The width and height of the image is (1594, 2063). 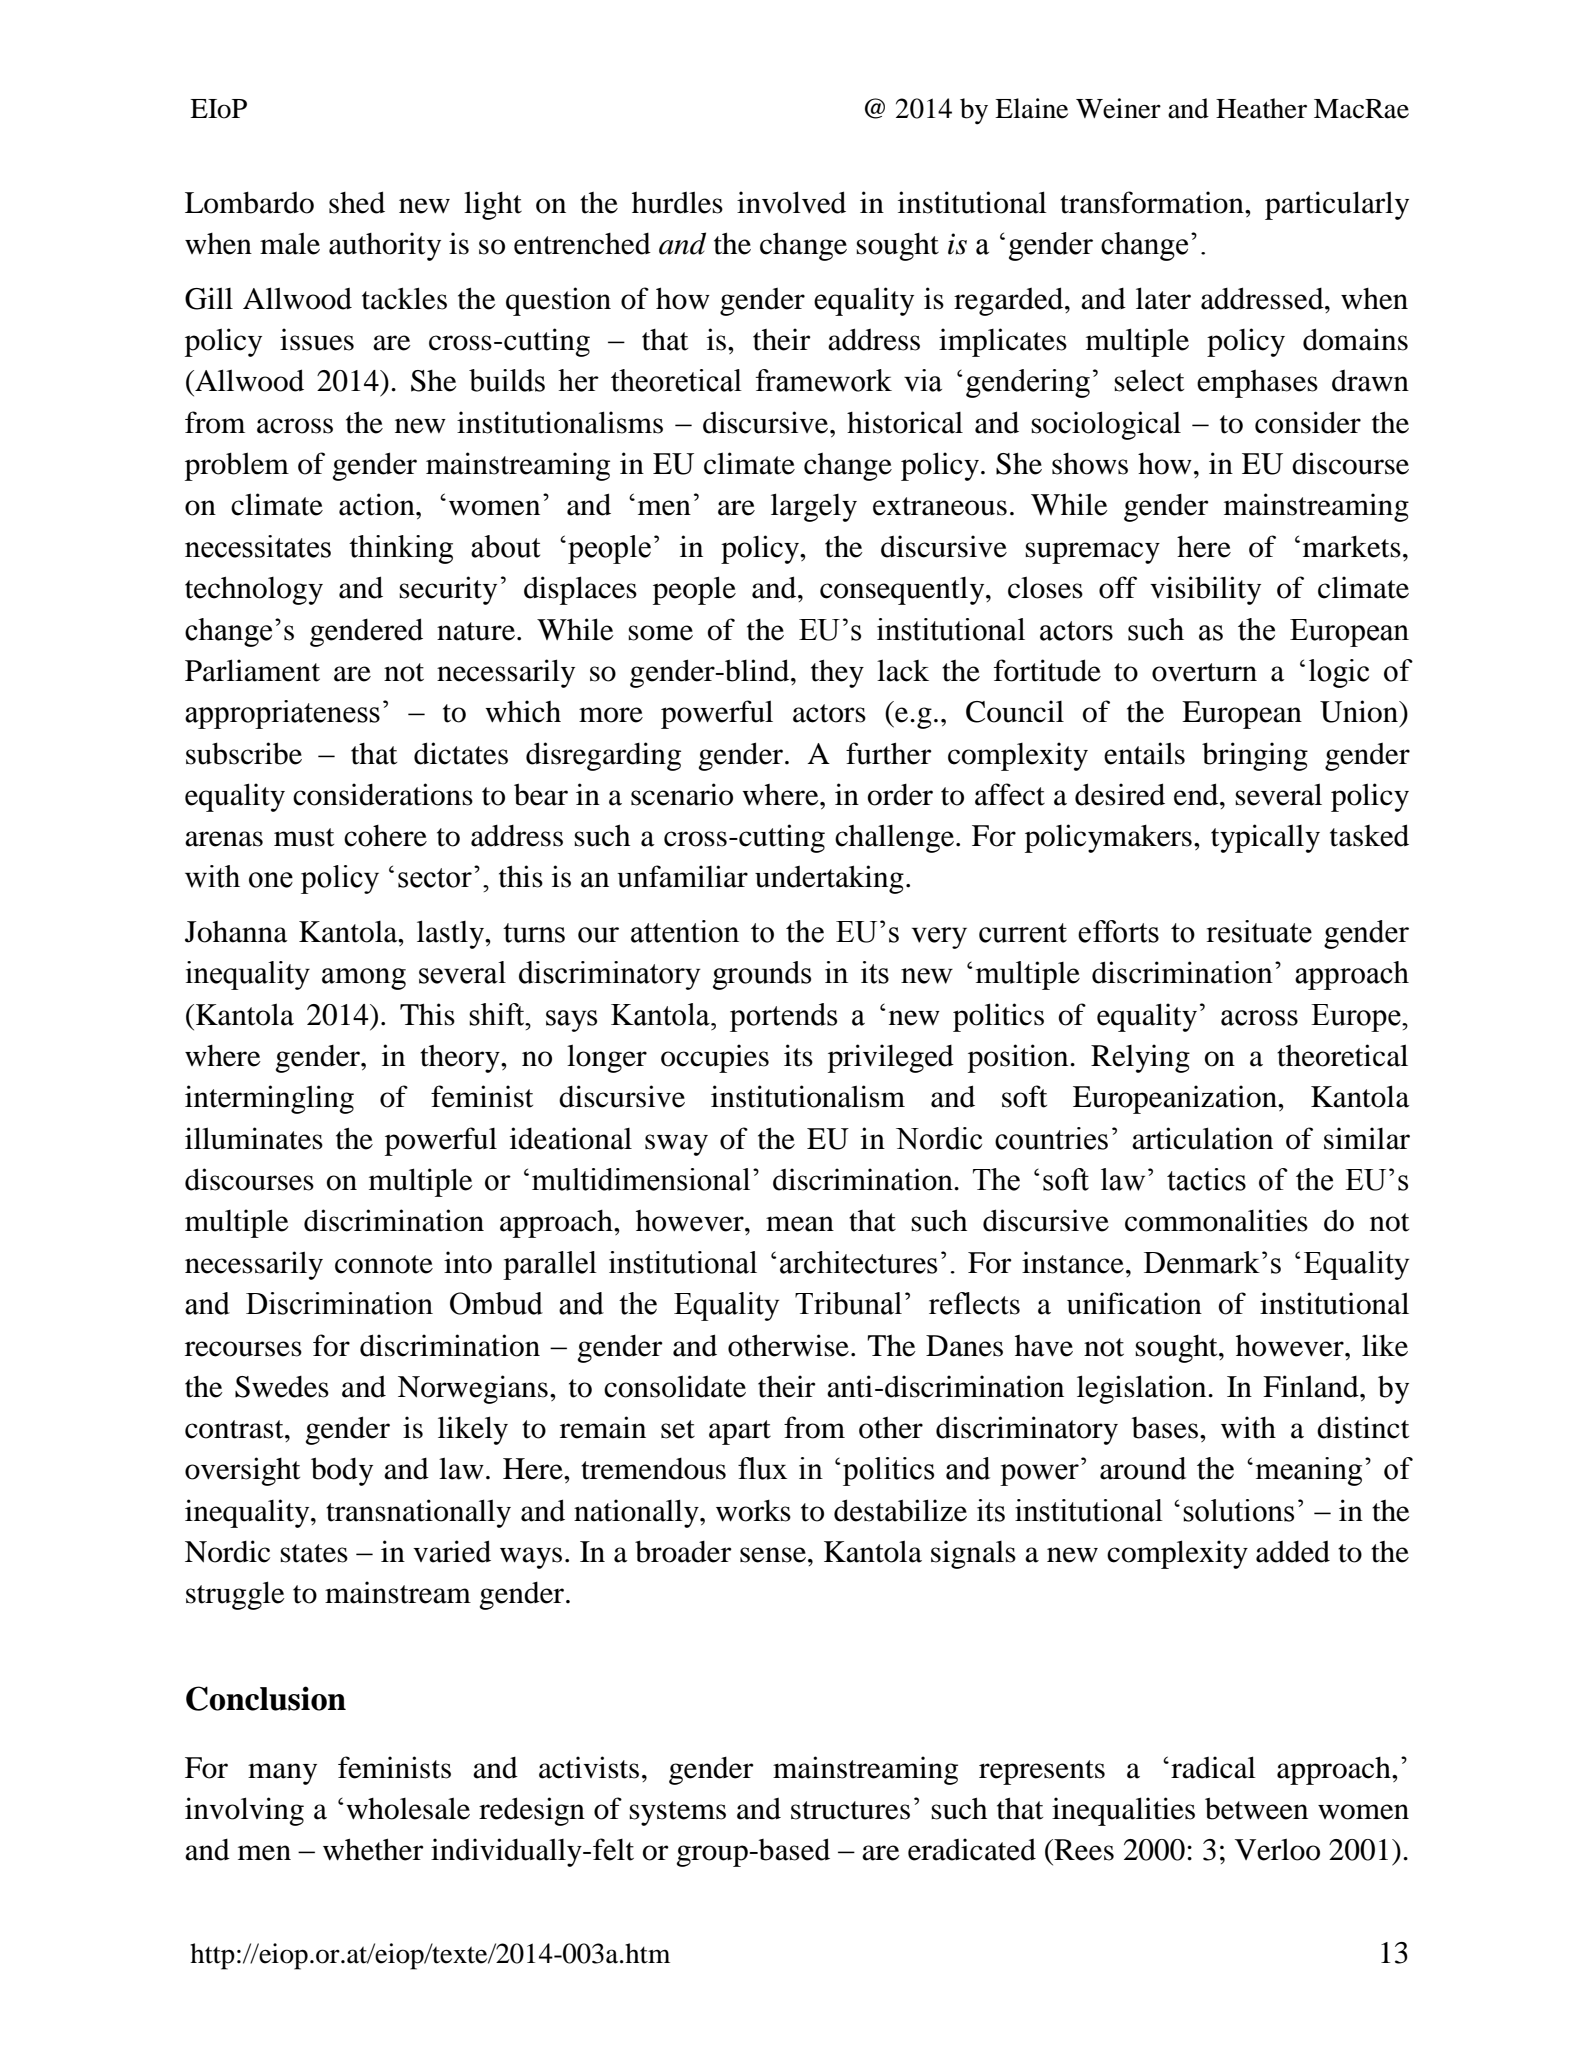 I want to click on shed, so click(x=357, y=202).
